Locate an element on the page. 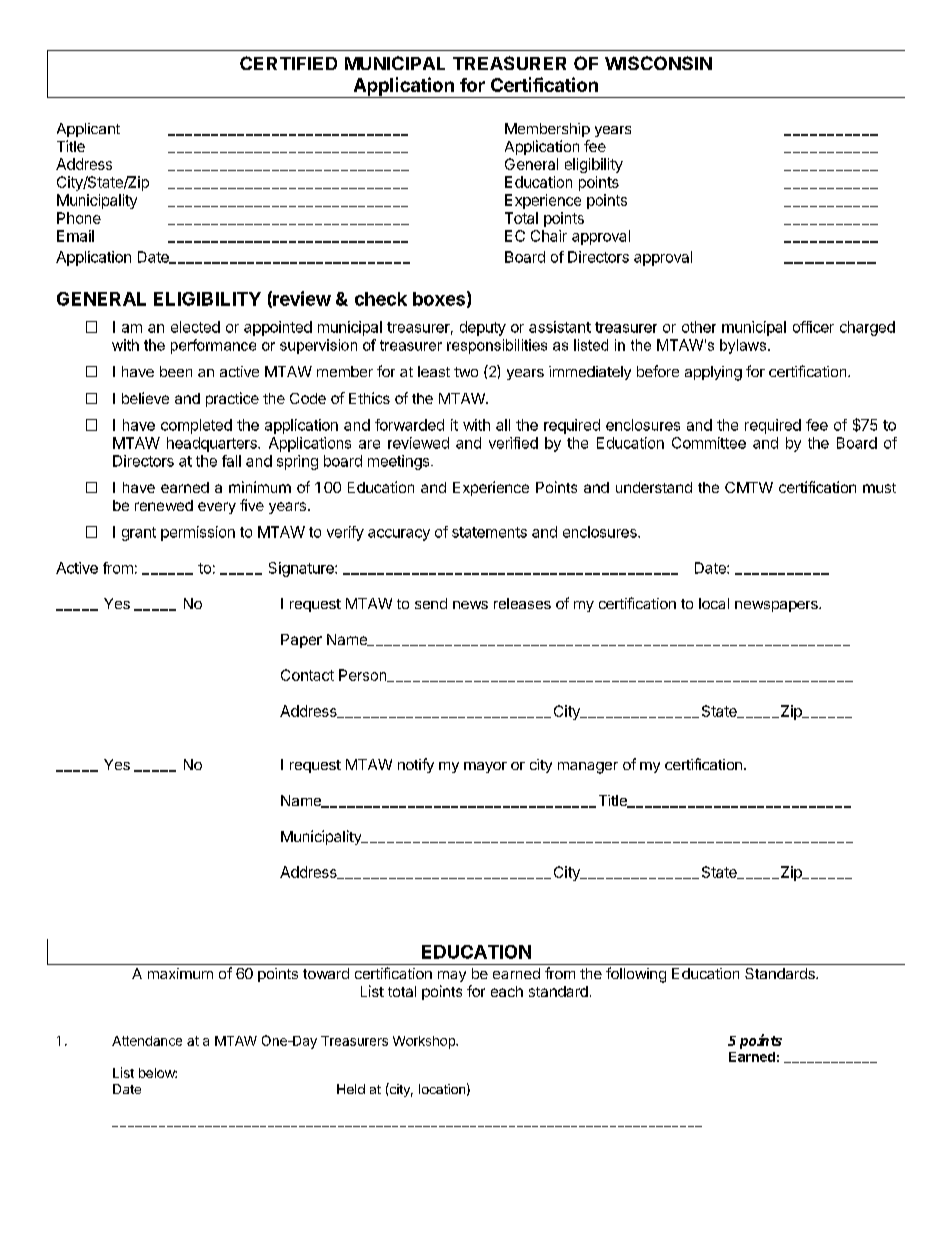 This document has height=1233, width=952. WISCONSIN is located at coordinates (658, 63).
